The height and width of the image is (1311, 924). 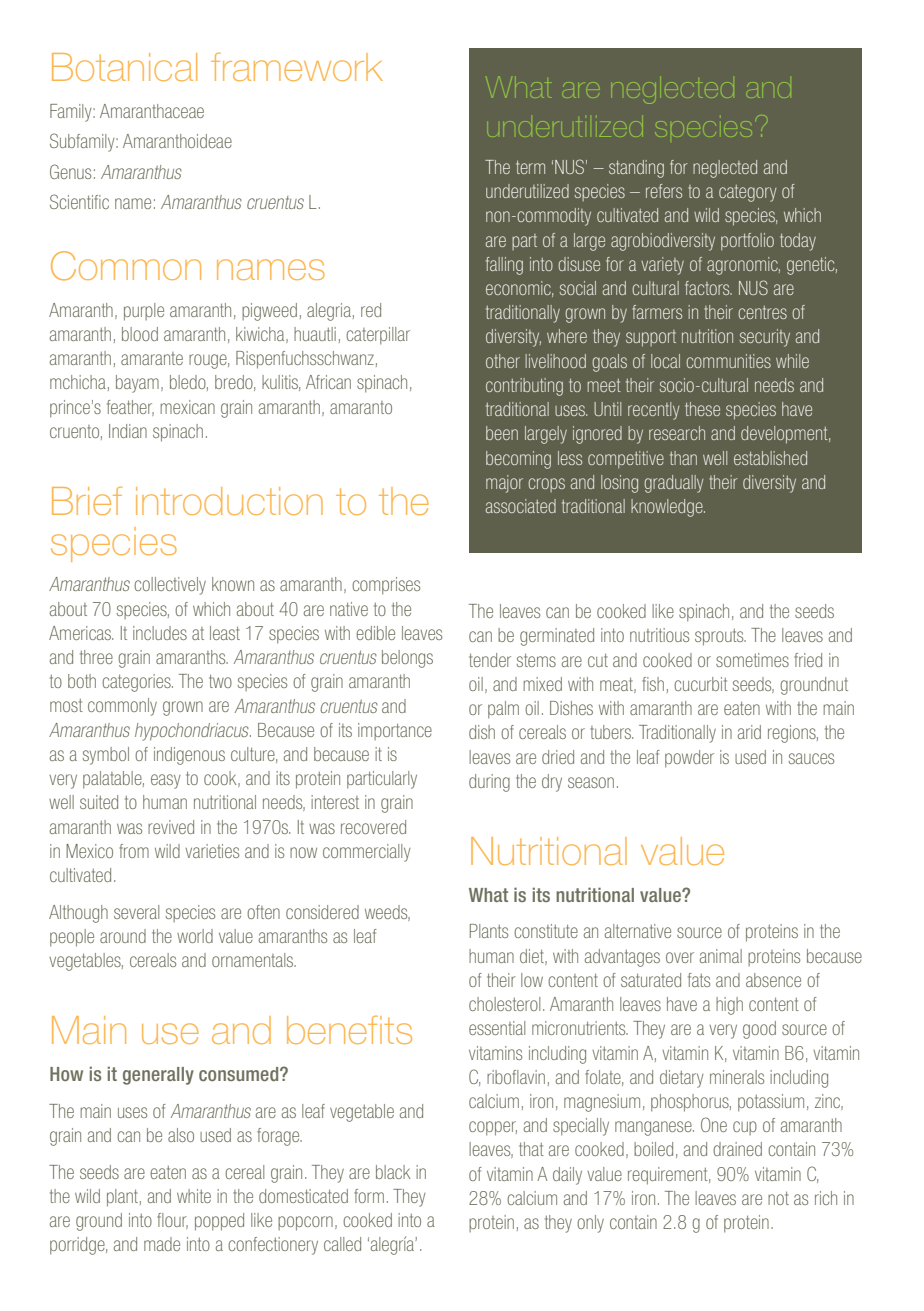 I want to click on flour, so click(x=172, y=1221).
